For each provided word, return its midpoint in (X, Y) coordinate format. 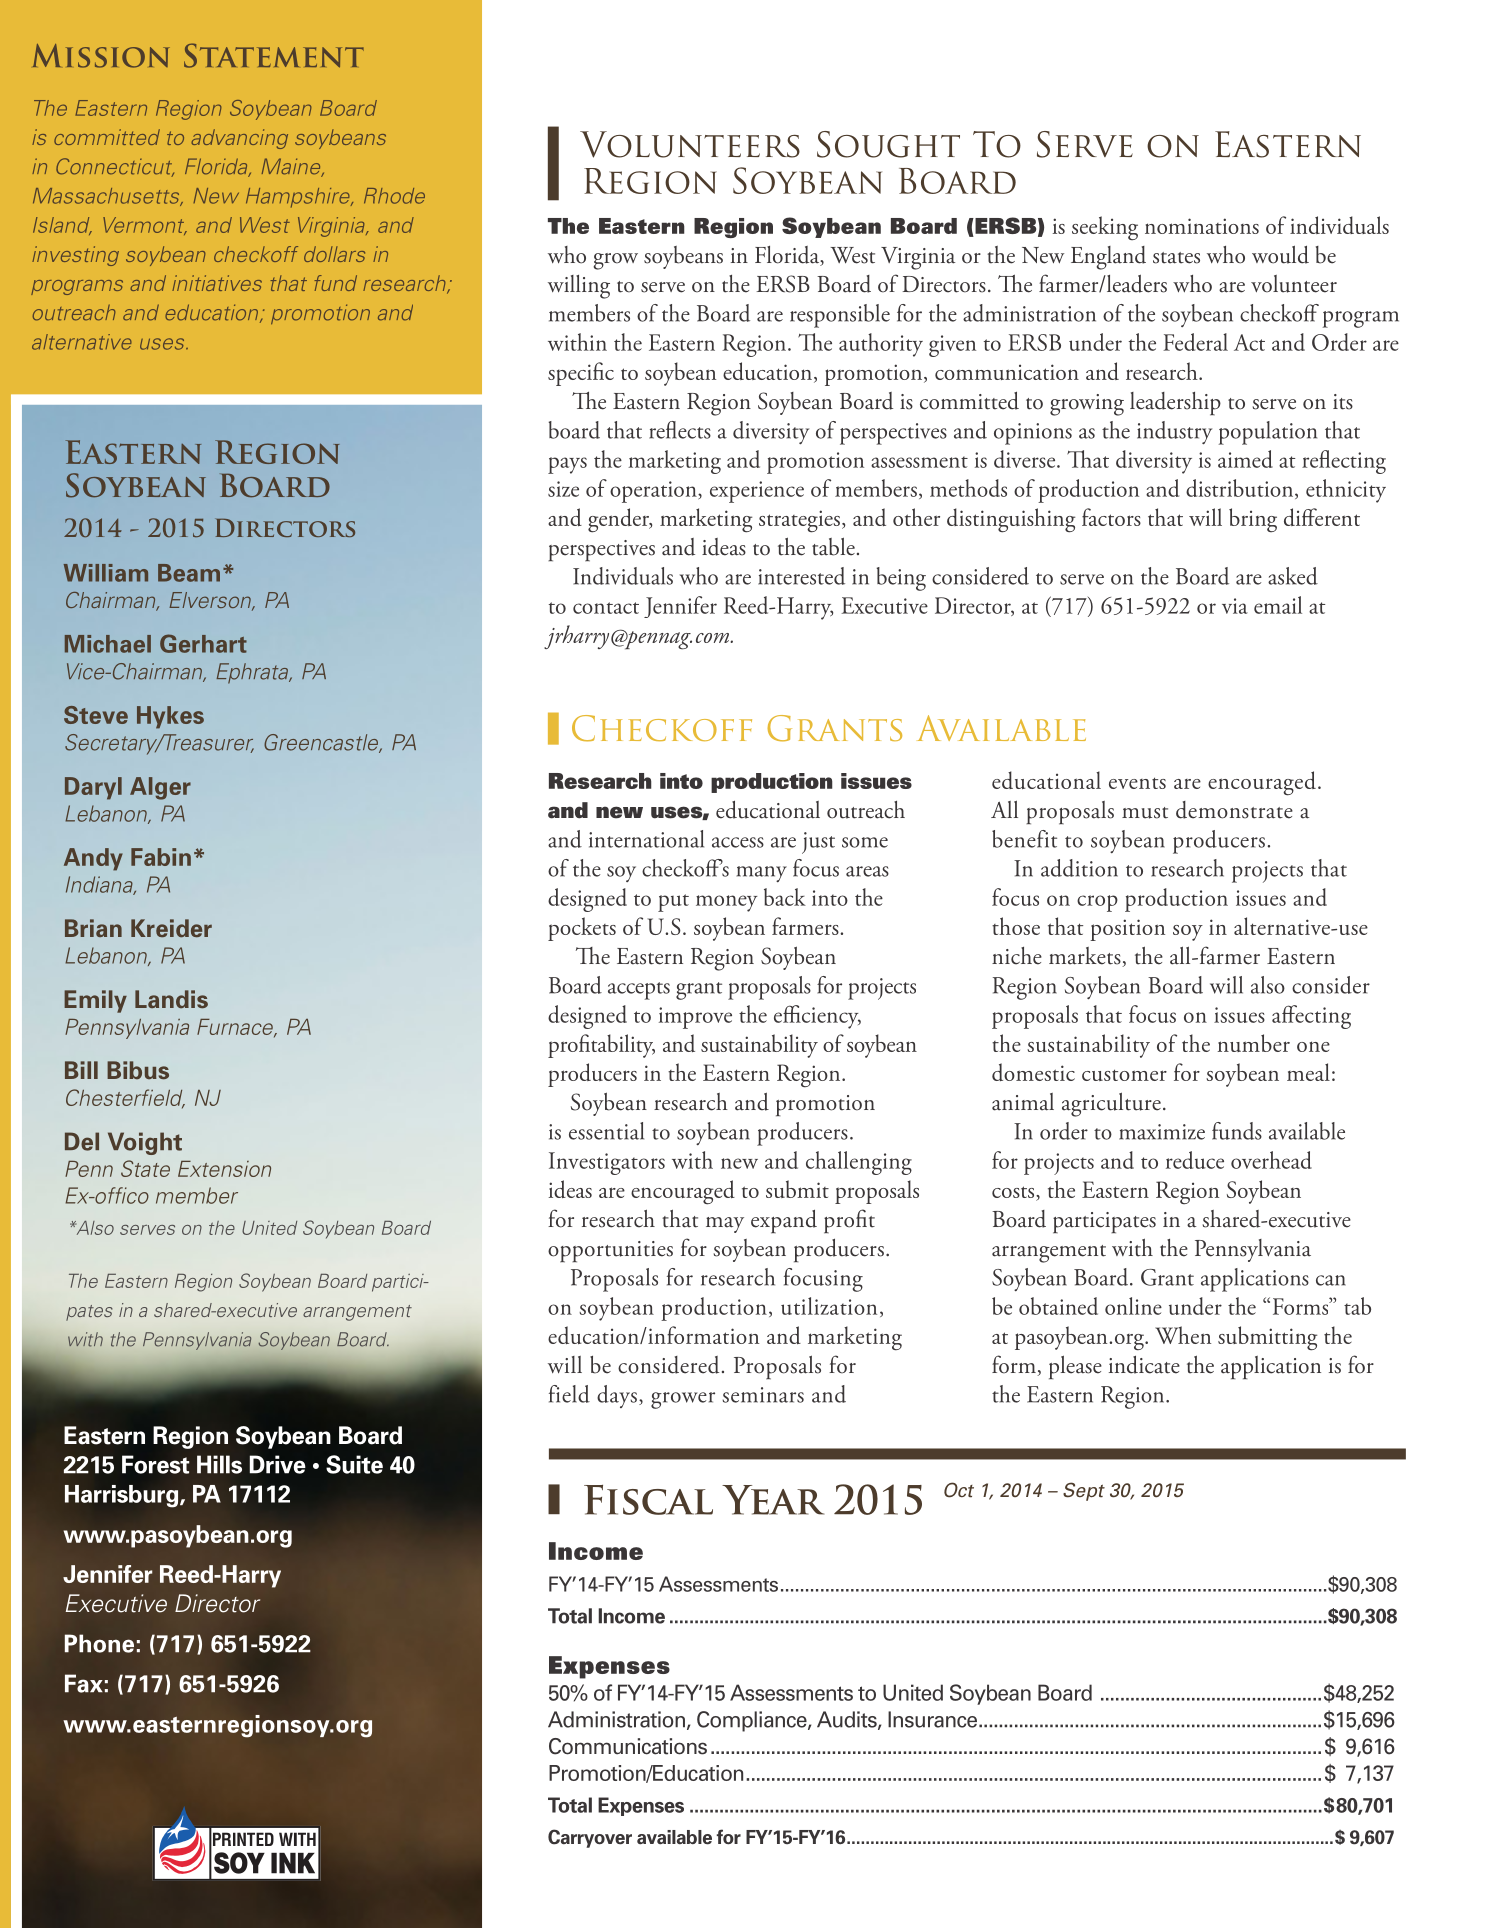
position (1127, 930)
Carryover (590, 1838)
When (1183, 1335)
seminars (763, 1395)
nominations (1202, 226)
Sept (1084, 1491)
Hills (219, 1464)
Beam (189, 573)
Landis (171, 999)
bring (1253, 520)
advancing (239, 139)
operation (654, 492)
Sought (888, 144)
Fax (84, 1683)
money (727, 903)
